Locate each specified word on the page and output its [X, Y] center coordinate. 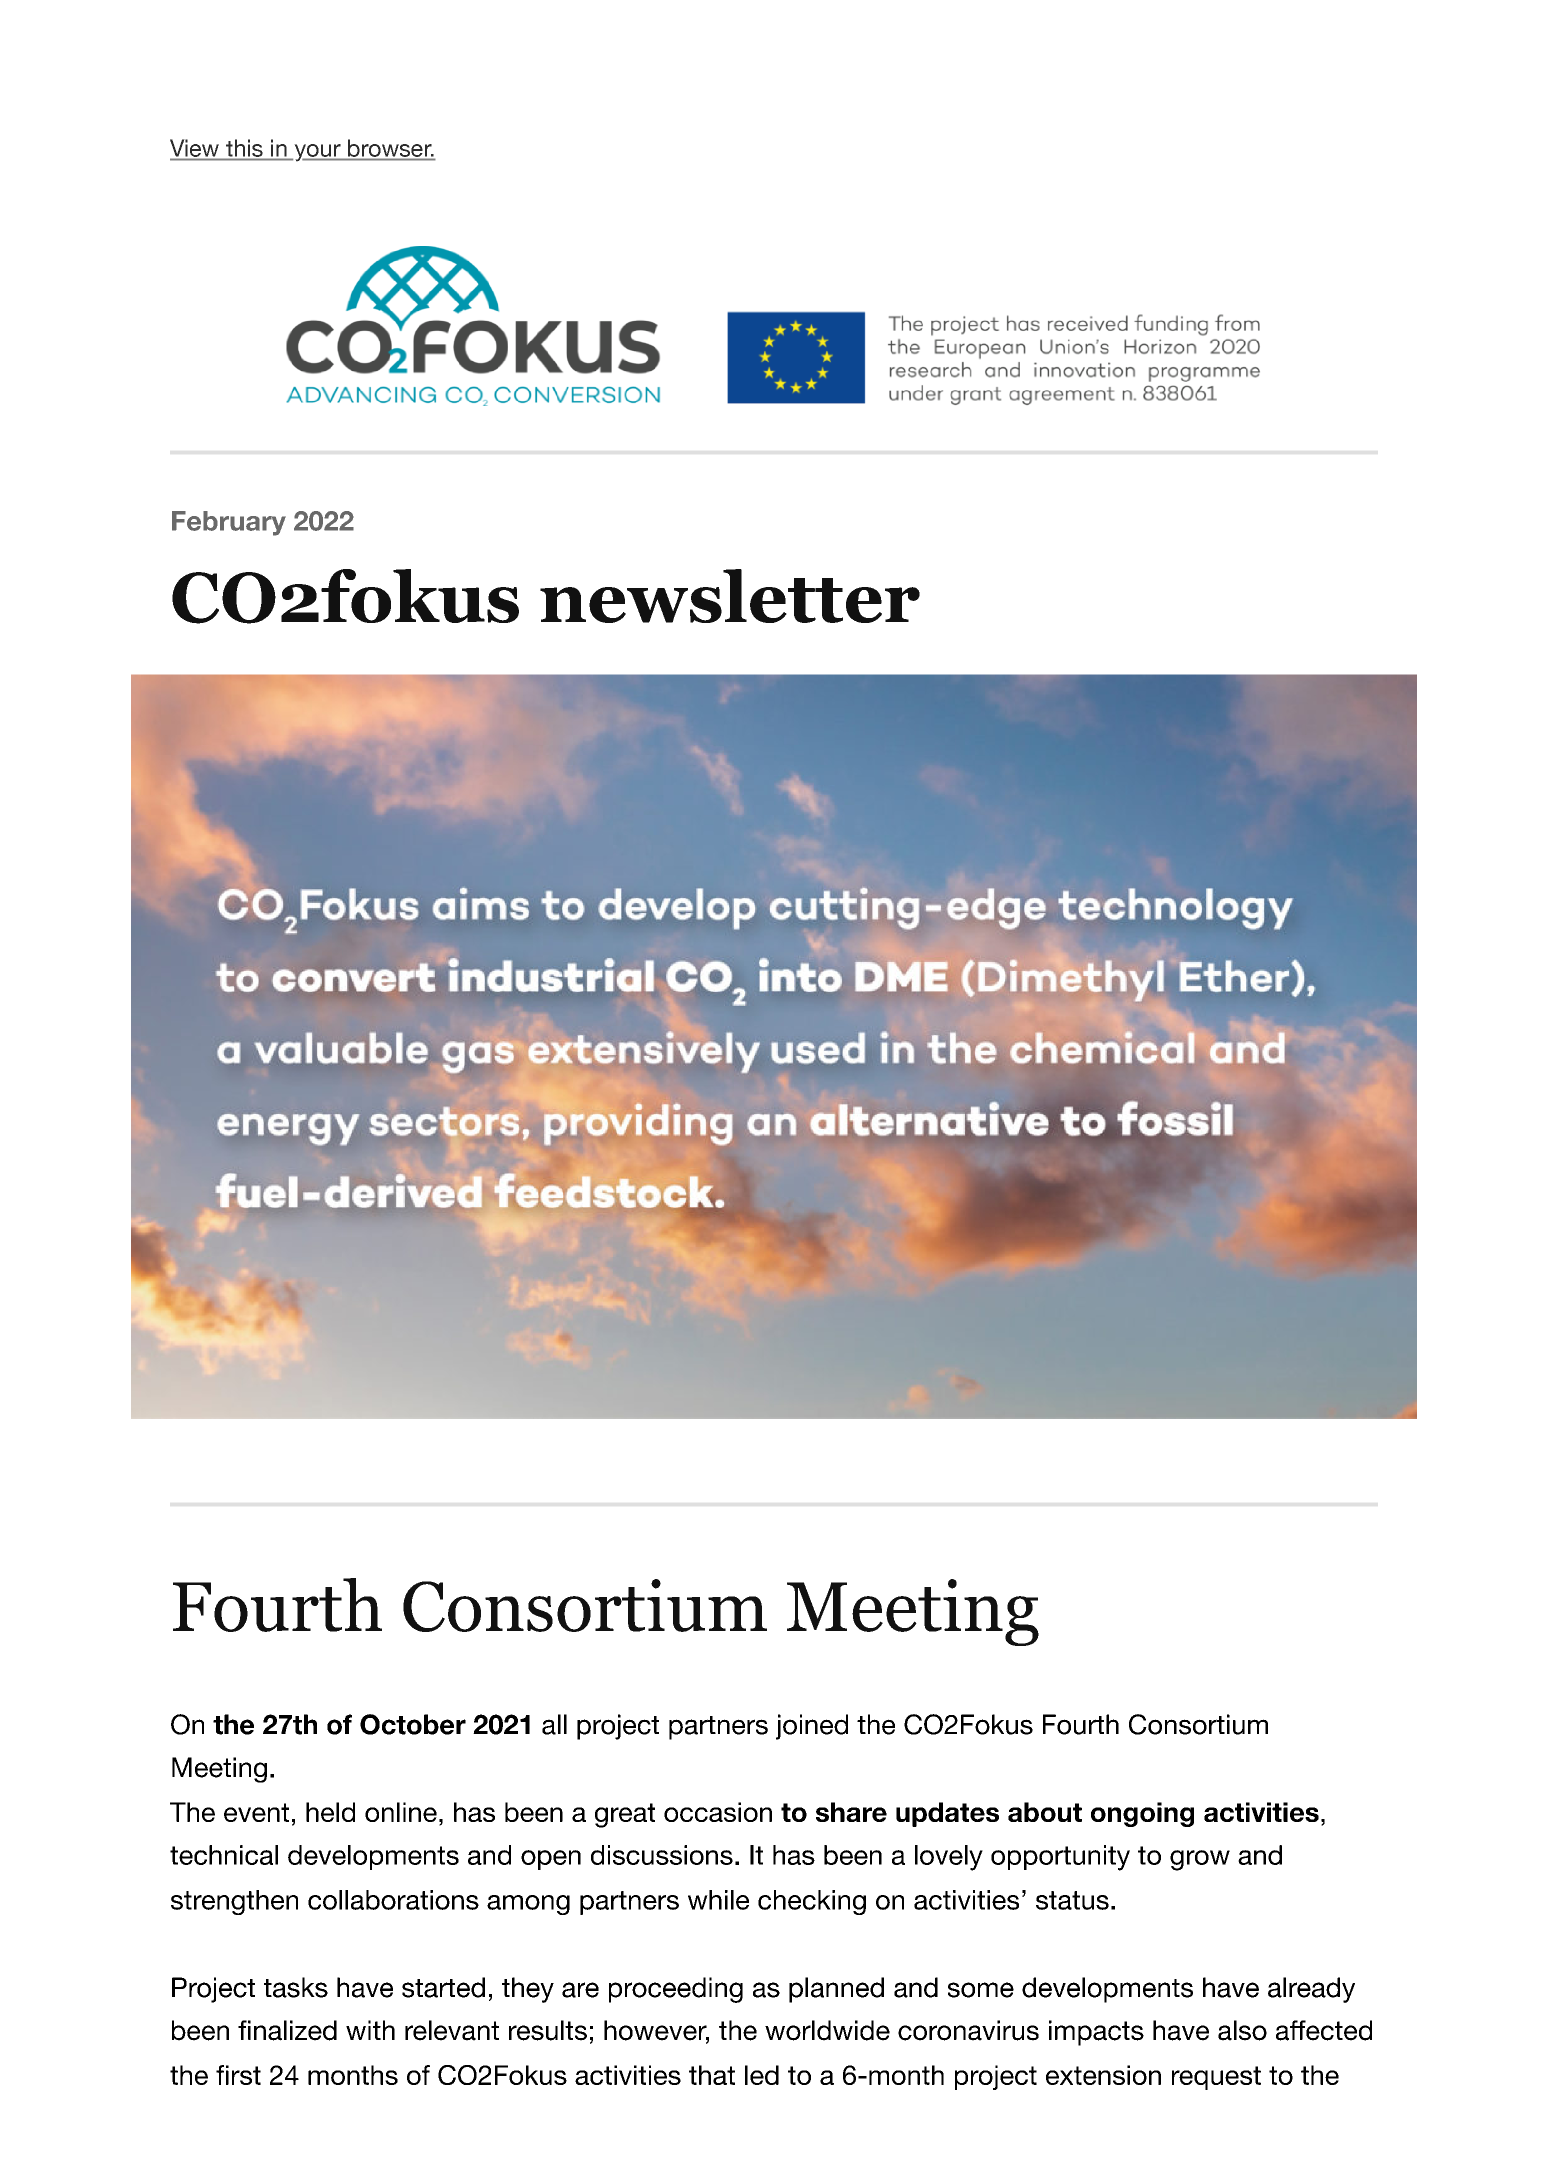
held [330, 1812]
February [229, 523]
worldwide [827, 2030]
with [370, 2030]
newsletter [730, 596]
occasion [718, 1812]
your [317, 153]
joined [812, 1727]
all [554, 1724]
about [1045, 1812]
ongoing [1142, 1814]
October [413, 1724]
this [244, 148]
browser [391, 148]
